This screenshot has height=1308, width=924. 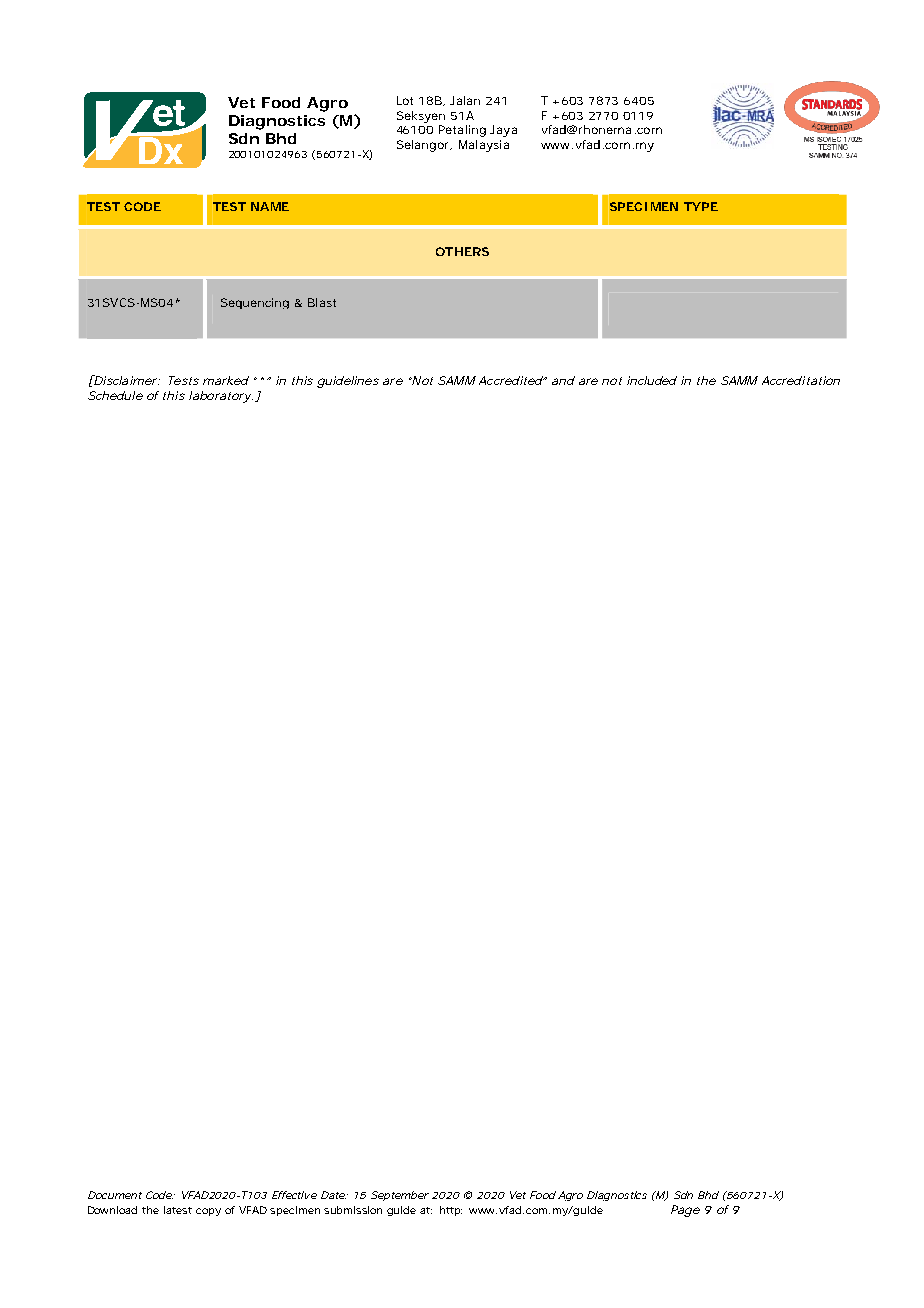 I want to click on http, so click(x=451, y=1211).
